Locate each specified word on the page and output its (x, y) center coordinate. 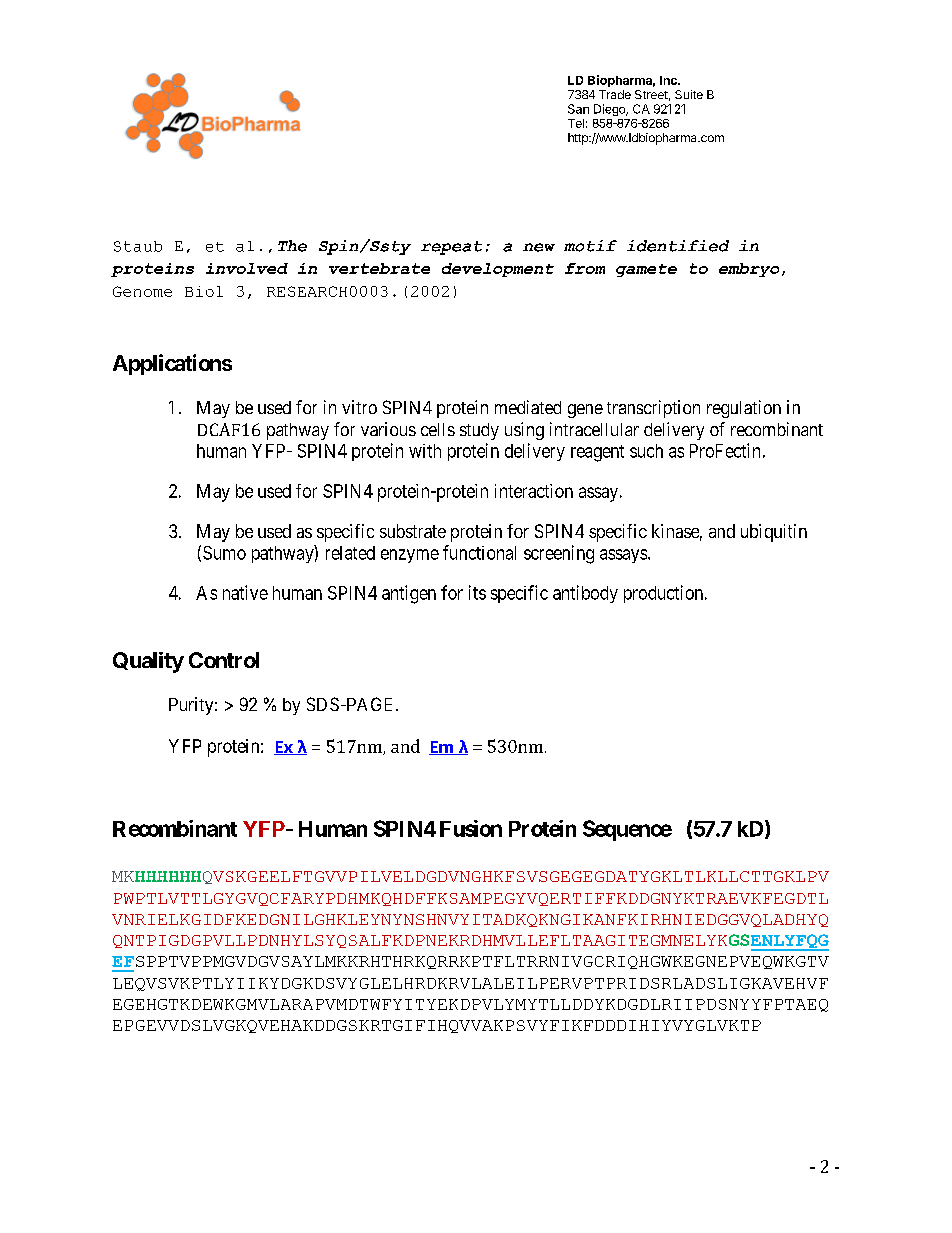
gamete (646, 270)
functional (479, 552)
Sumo (224, 553)
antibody (585, 594)
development (498, 270)
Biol (204, 291)
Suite (689, 94)
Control (224, 660)
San (578, 109)
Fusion (471, 828)
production (665, 594)
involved (247, 268)
